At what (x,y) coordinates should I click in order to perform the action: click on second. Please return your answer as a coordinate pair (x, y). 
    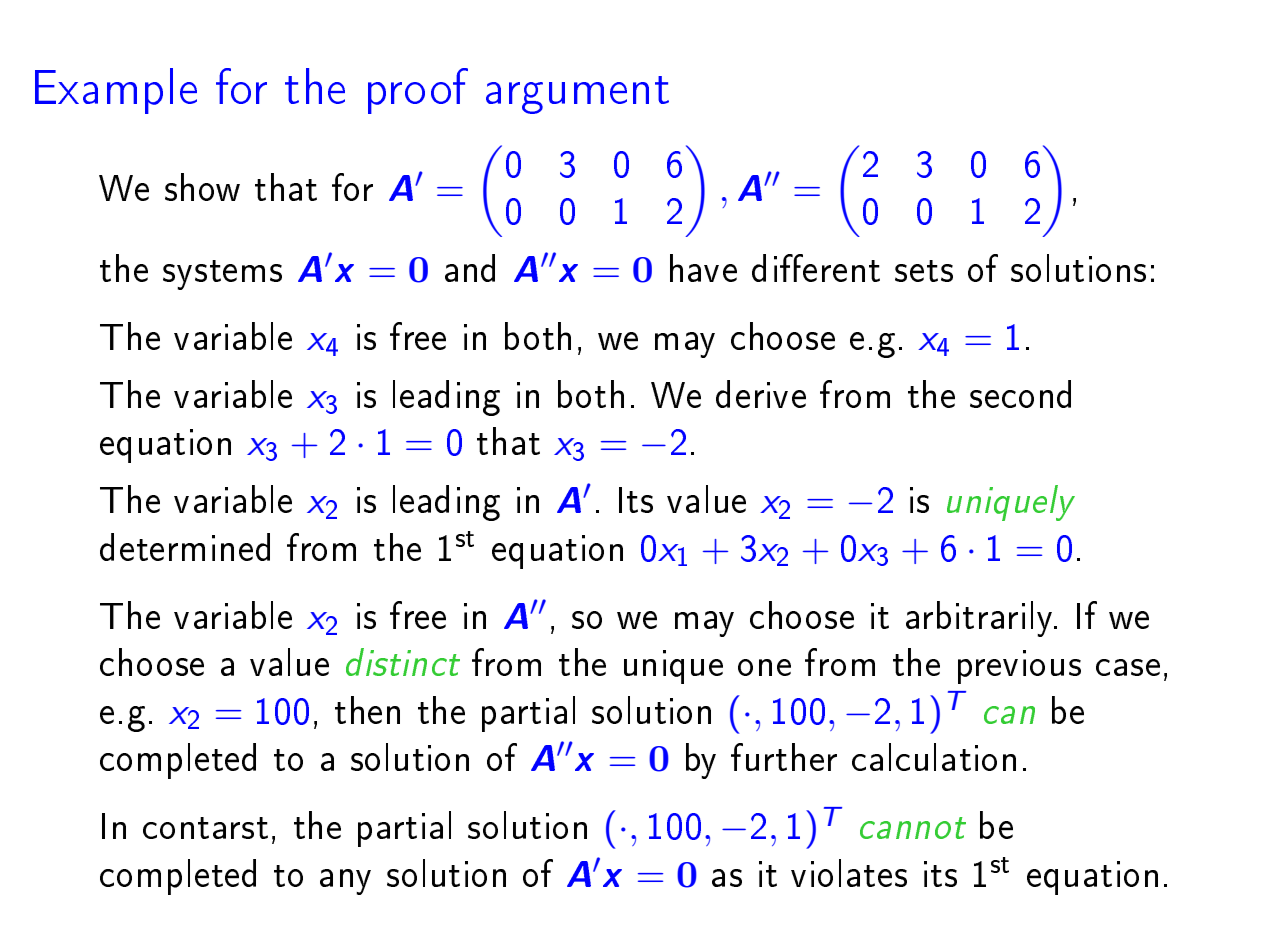
    Looking at the image, I should click on (1020, 394).
